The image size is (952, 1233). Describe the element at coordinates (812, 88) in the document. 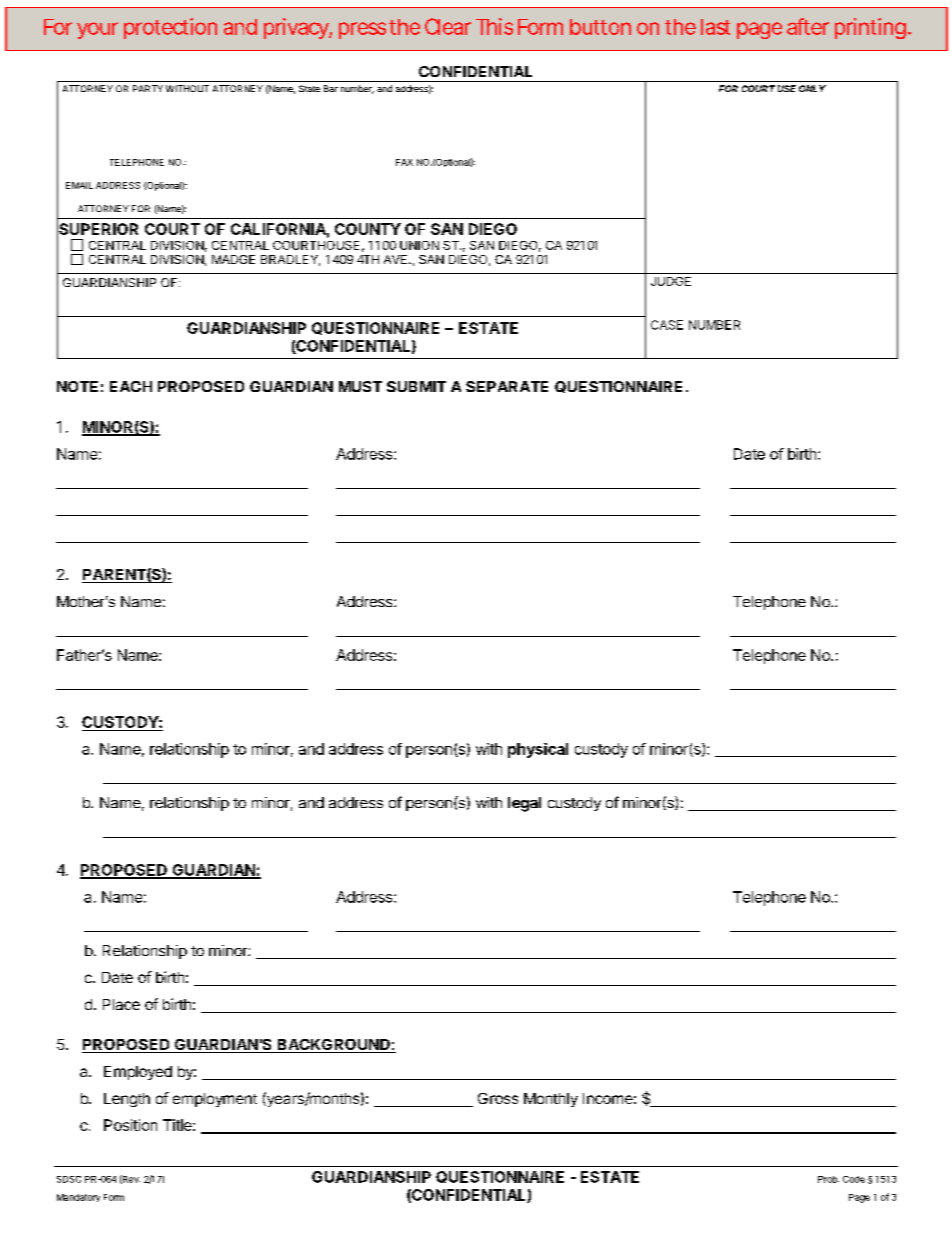

I see `ONLY` at that location.
